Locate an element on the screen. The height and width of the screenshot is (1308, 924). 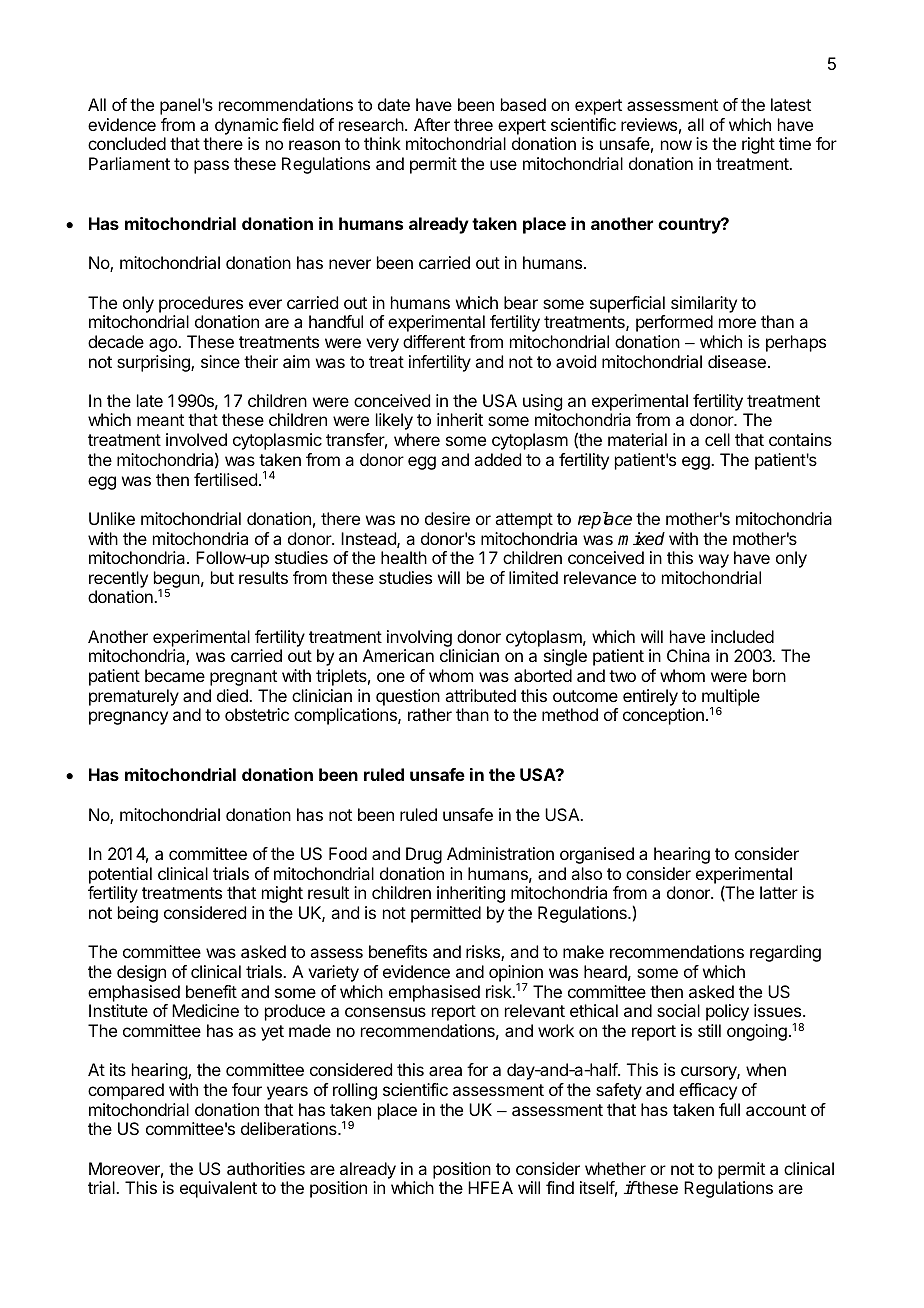
latter is located at coordinates (779, 892).
